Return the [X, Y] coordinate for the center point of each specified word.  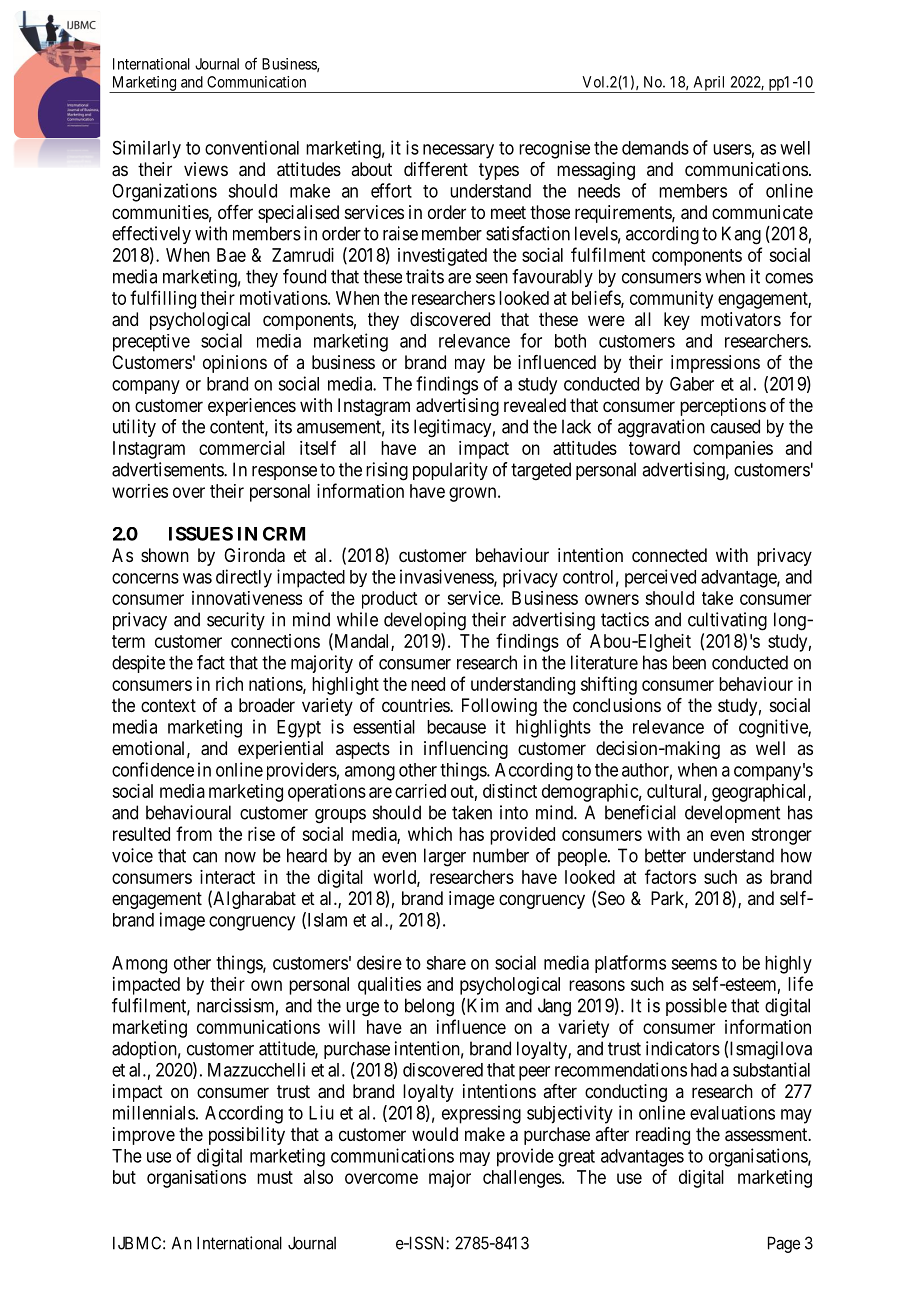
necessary [458, 151]
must [275, 1177]
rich [229, 684]
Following [499, 707]
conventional [252, 147]
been [689, 662]
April [709, 84]
